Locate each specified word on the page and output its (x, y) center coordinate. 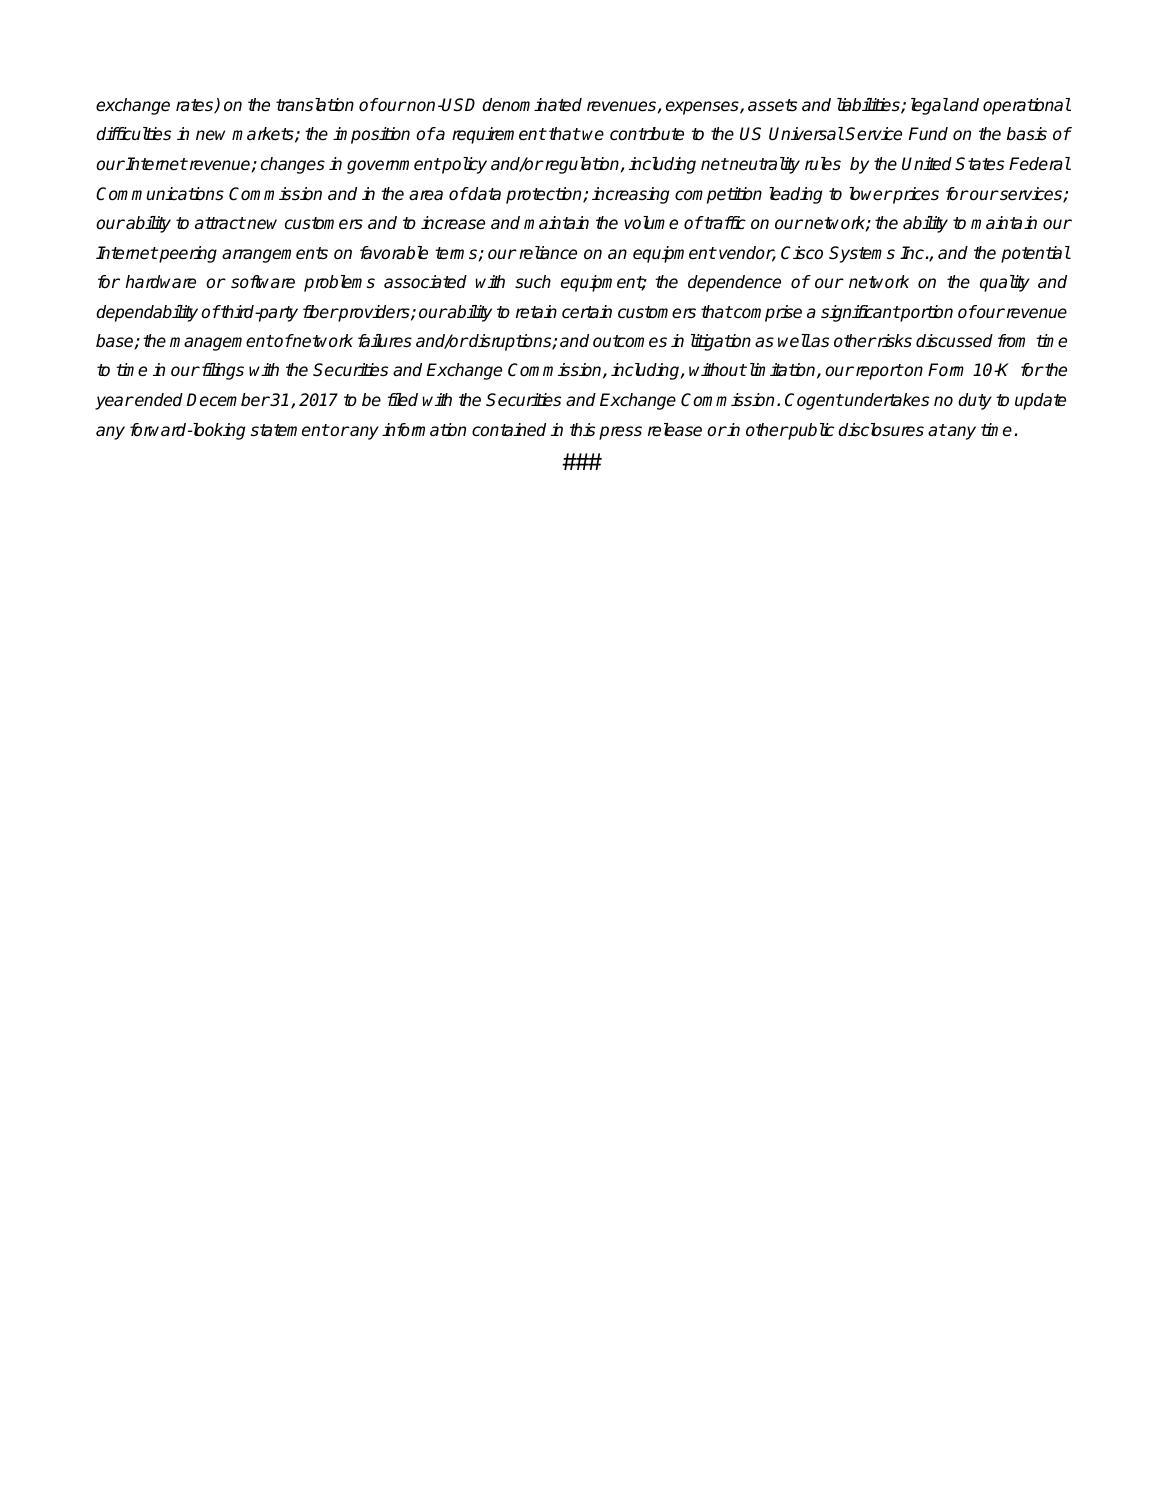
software (263, 282)
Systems (862, 254)
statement (290, 430)
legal (930, 106)
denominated (532, 105)
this (582, 430)
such (533, 282)
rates (196, 106)
